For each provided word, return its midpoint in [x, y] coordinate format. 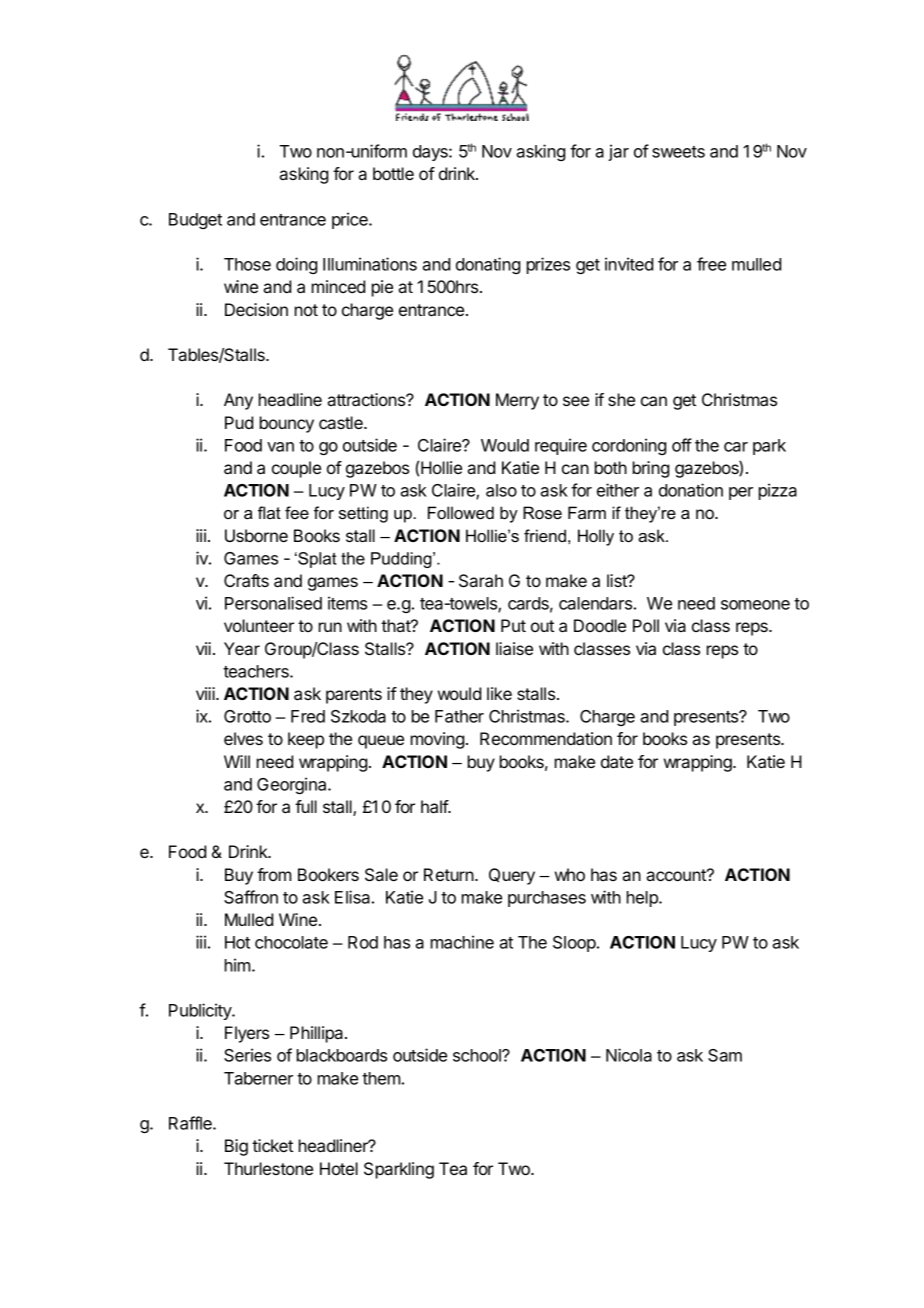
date [617, 761]
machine [462, 942]
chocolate [291, 942]
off [682, 445]
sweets [678, 152]
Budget [195, 221]
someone [755, 605]
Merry [517, 401]
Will [237, 761]
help [643, 899]
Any [238, 401]
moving [437, 740]
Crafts [246, 580]
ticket [272, 1145]
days [431, 153]
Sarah [481, 581]
